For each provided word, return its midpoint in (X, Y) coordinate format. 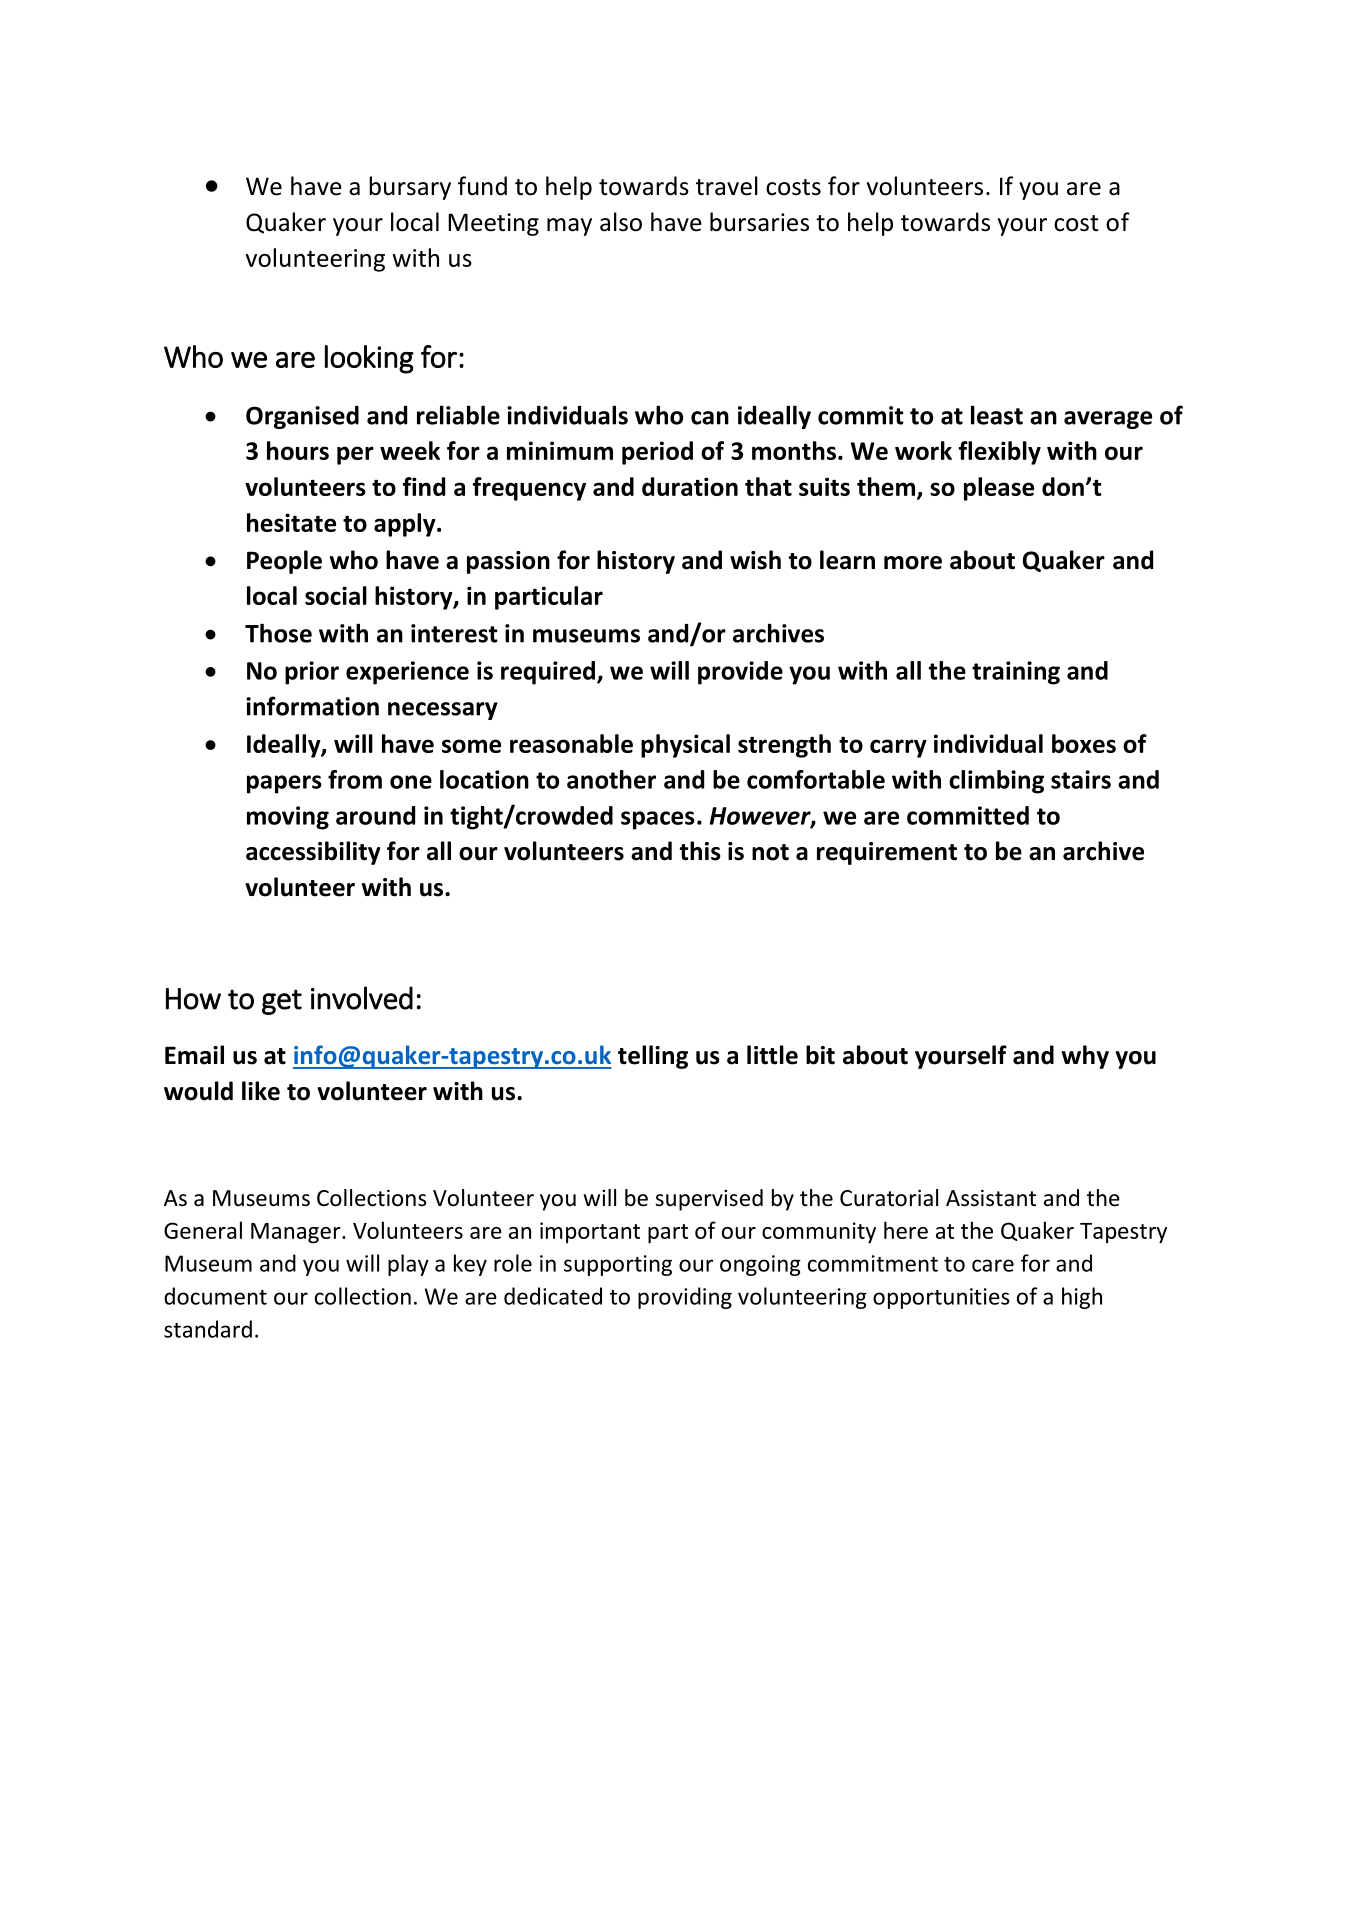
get (282, 1002)
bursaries (759, 222)
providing (685, 1298)
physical (685, 746)
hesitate (291, 522)
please (999, 489)
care (993, 1265)
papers (284, 784)
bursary (410, 188)
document (215, 1296)
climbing (996, 782)
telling (653, 1057)
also (621, 222)
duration (690, 486)
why (1085, 1057)
